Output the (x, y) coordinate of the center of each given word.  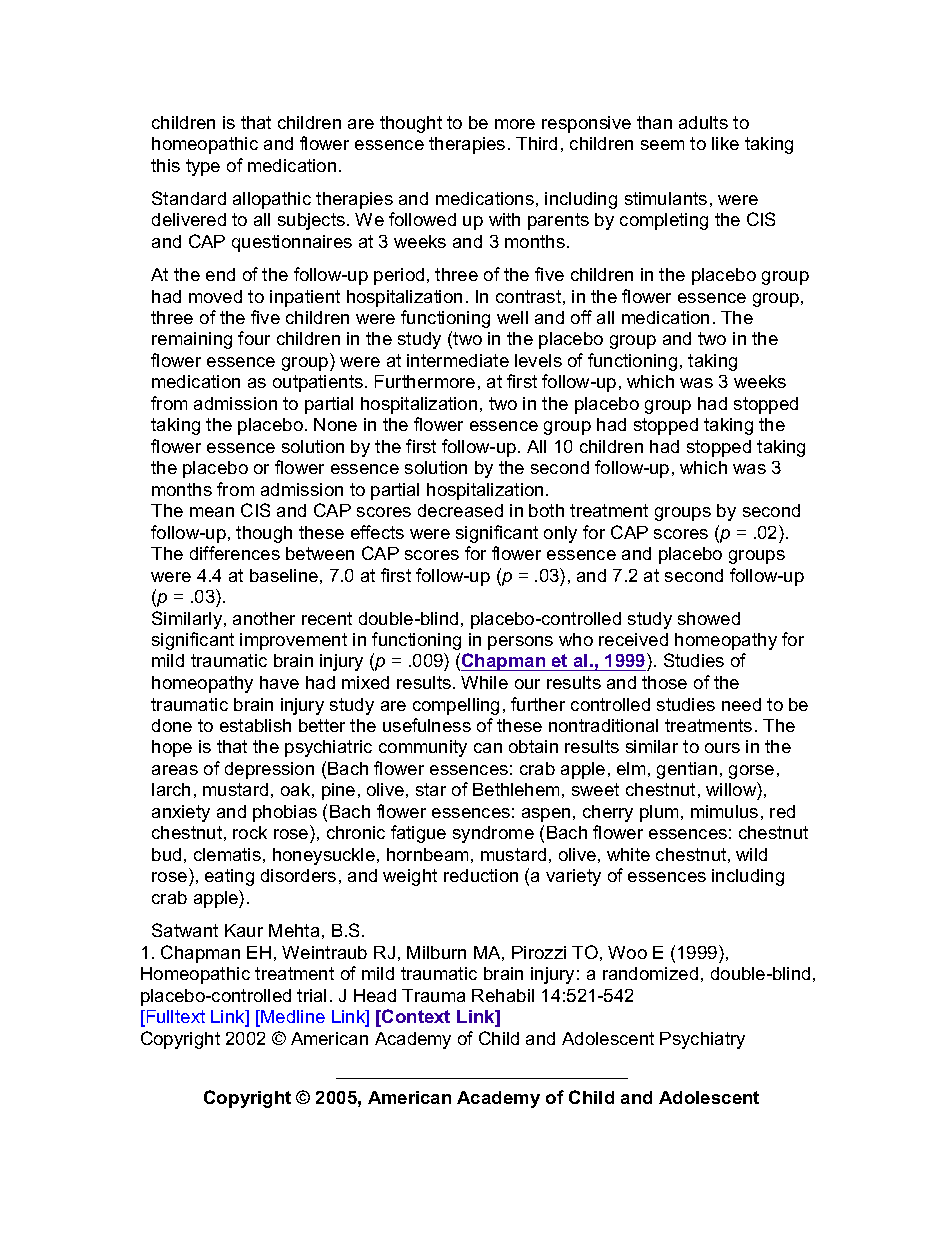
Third (536, 143)
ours (722, 748)
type (203, 167)
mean (212, 512)
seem (662, 145)
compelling (456, 706)
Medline (293, 1016)
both (546, 510)
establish (255, 725)
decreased (460, 510)
